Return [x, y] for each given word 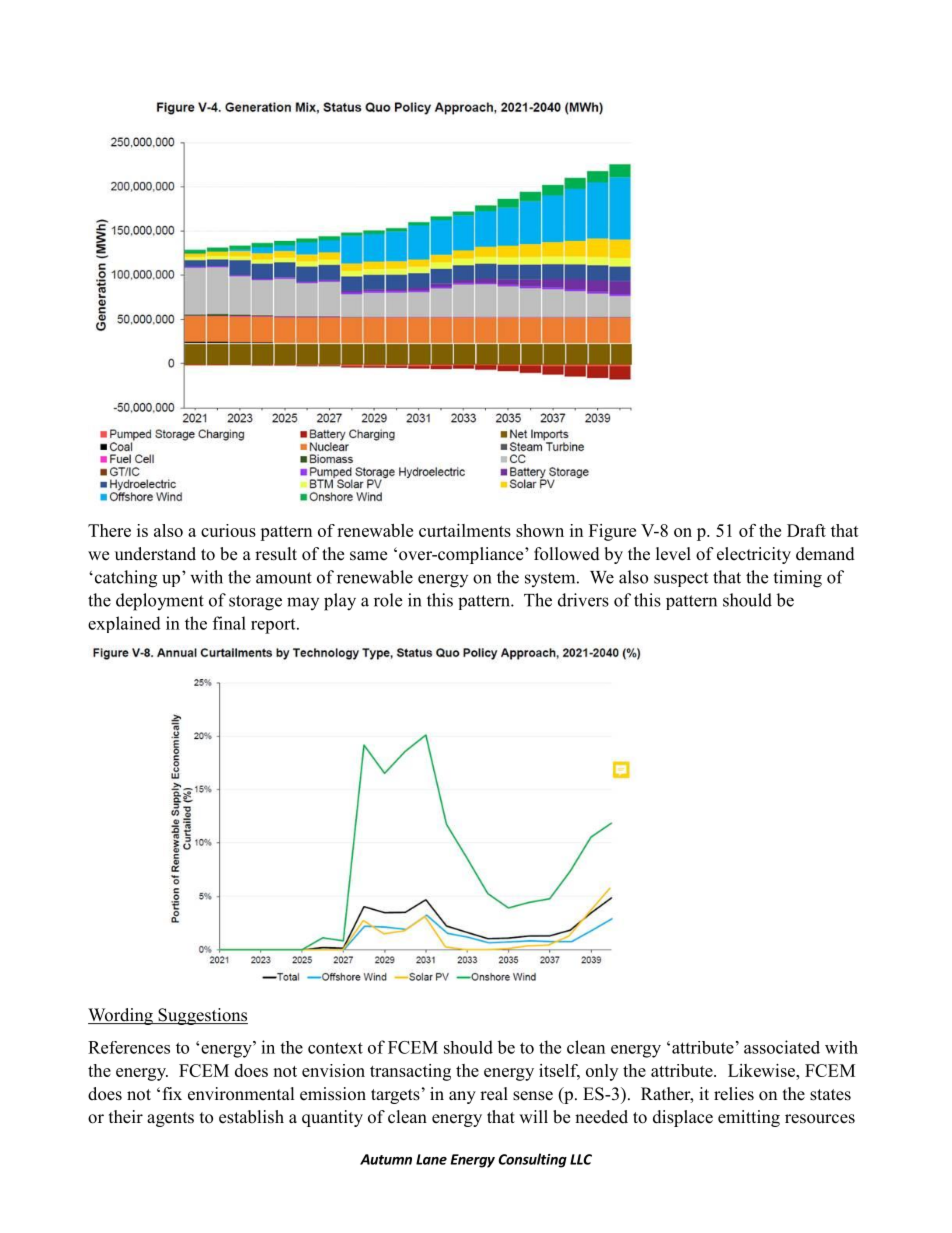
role [388, 600]
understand [155, 554]
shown [540, 530]
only [602, 1072]
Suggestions [202, 1016]
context [335, 1048]
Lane [431, 1159]
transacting [410, 1072]
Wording [121, 1016]
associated [782, 1047]
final [229, 623]
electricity [754, 555]
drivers [583, 600]
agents [170, 1119]
